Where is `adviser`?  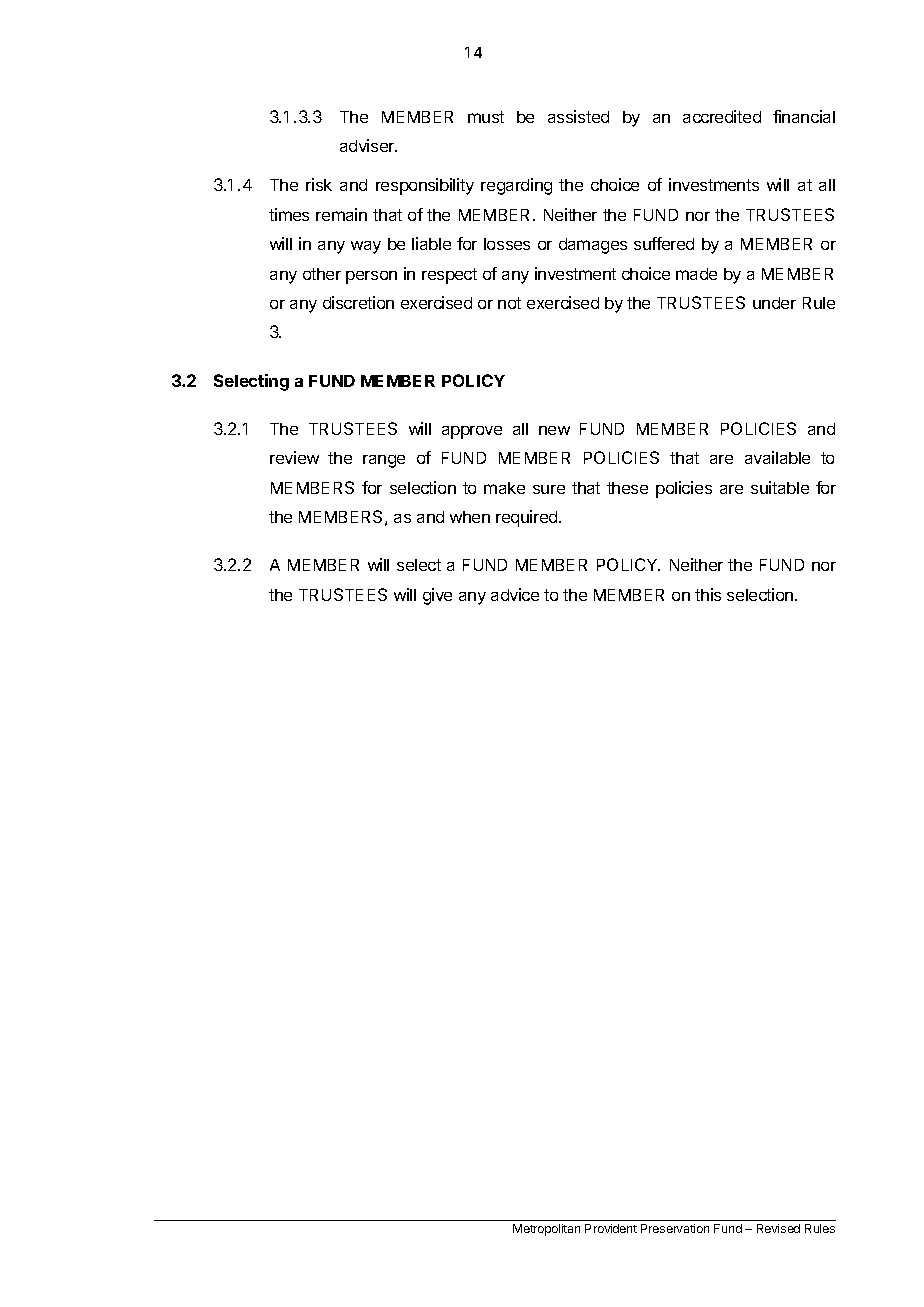 adviser is located at coordinates (368, 145).
